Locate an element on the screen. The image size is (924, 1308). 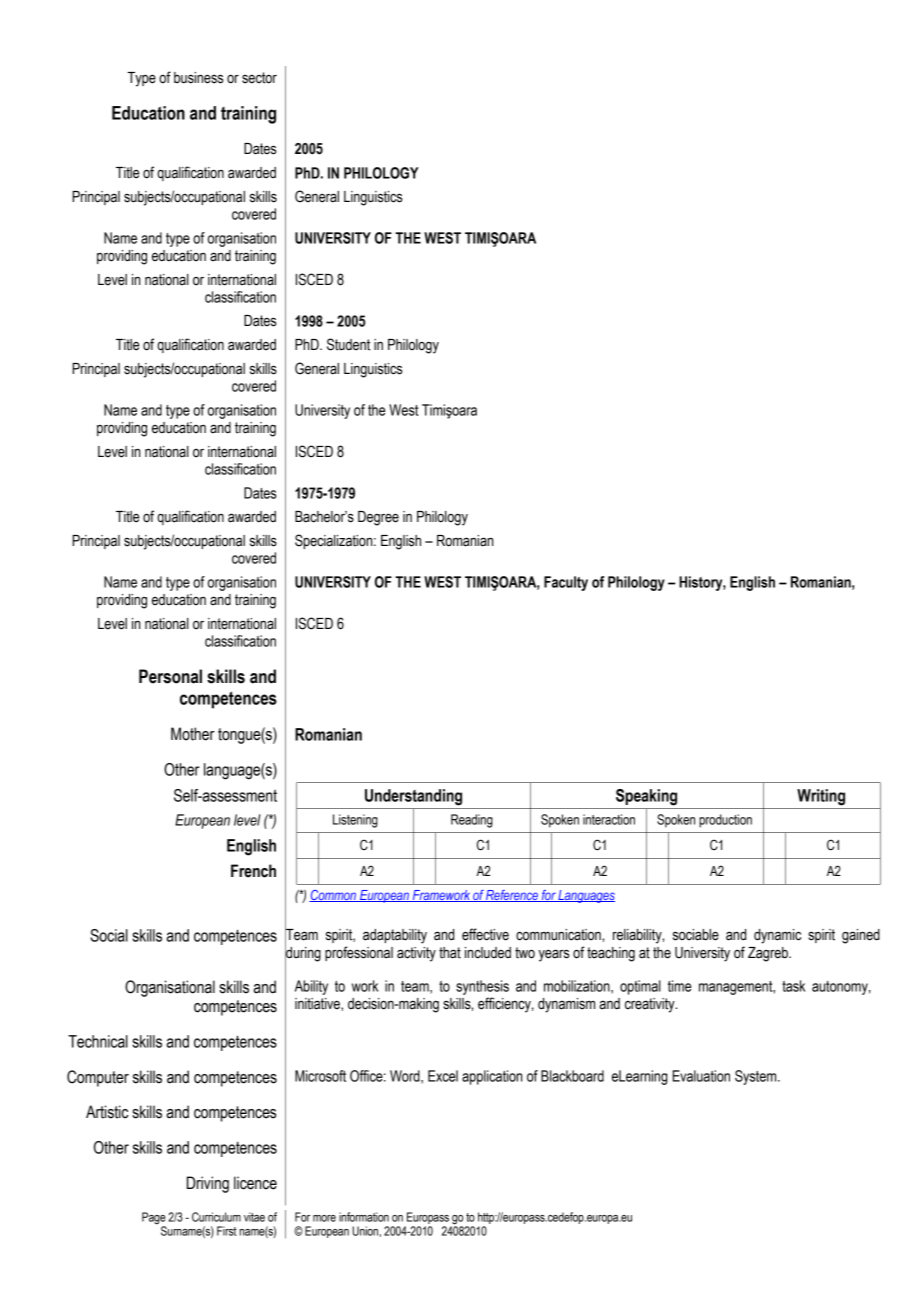
Driving is located at coordinates (208, 1184).
